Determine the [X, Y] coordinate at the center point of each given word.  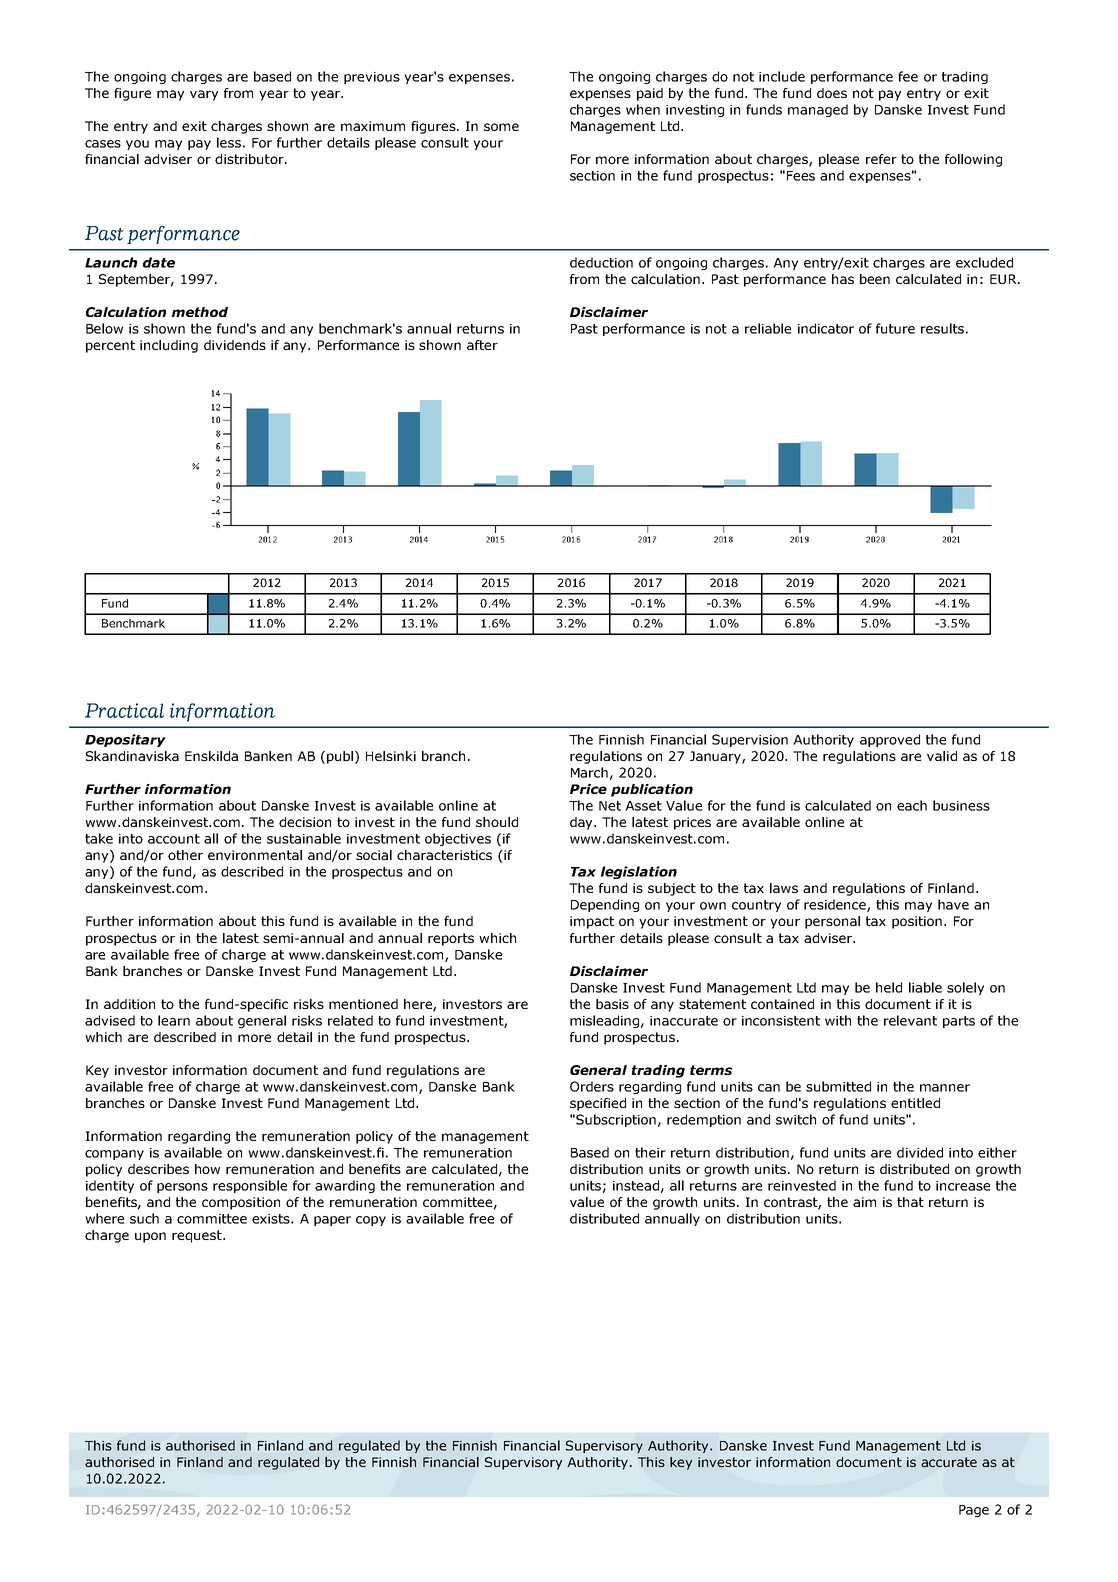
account [174, 839]
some [501, 127]
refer [881, 159]
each [912, 805]
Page [974, 1511]
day [583, 823]
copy [371, 1221]
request [198, 1236]
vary [204, 95]
